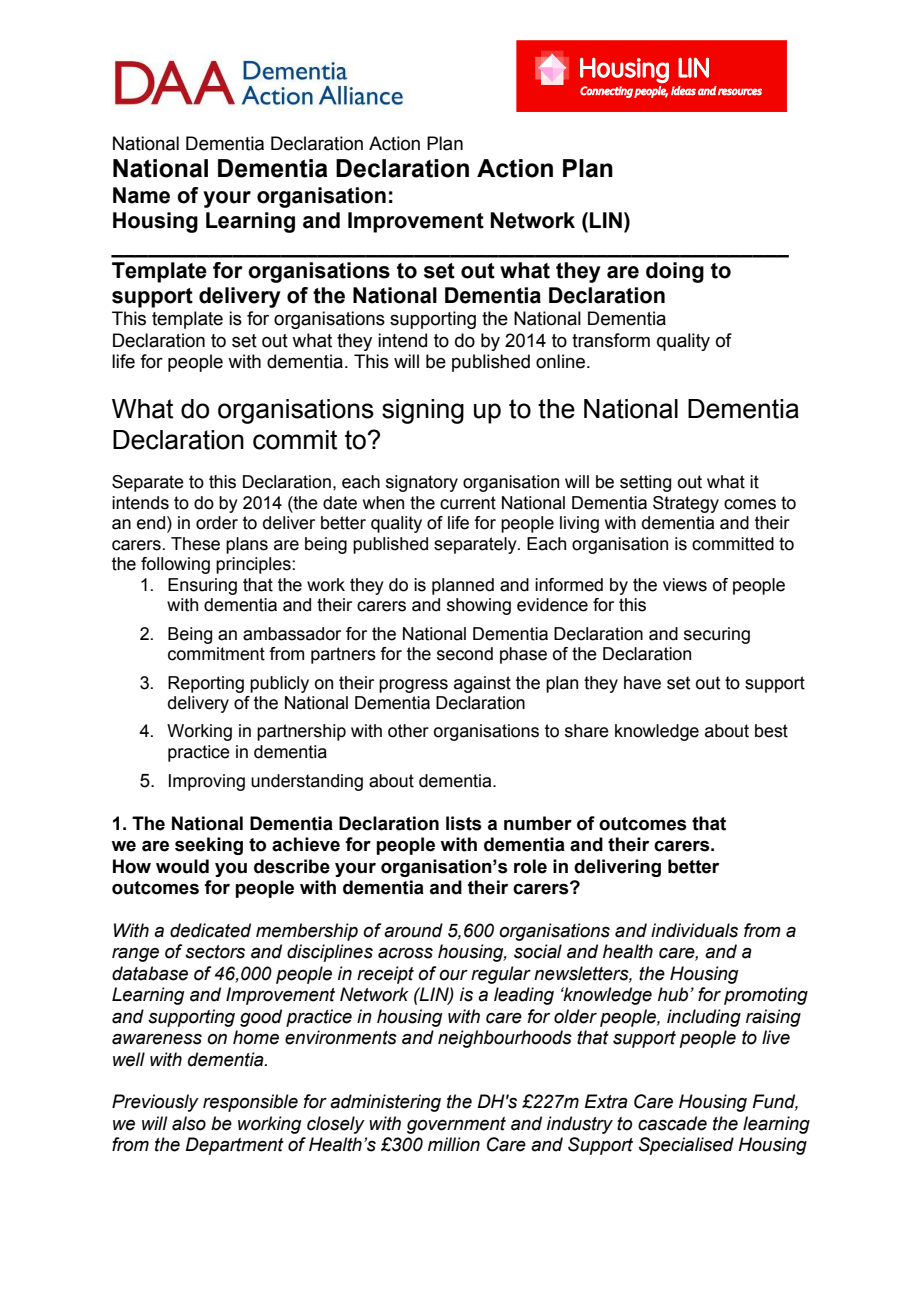  What do you see at coordinates (672, 1123) in the image?
I see `cascade` at bounding box center [672, 1123].
